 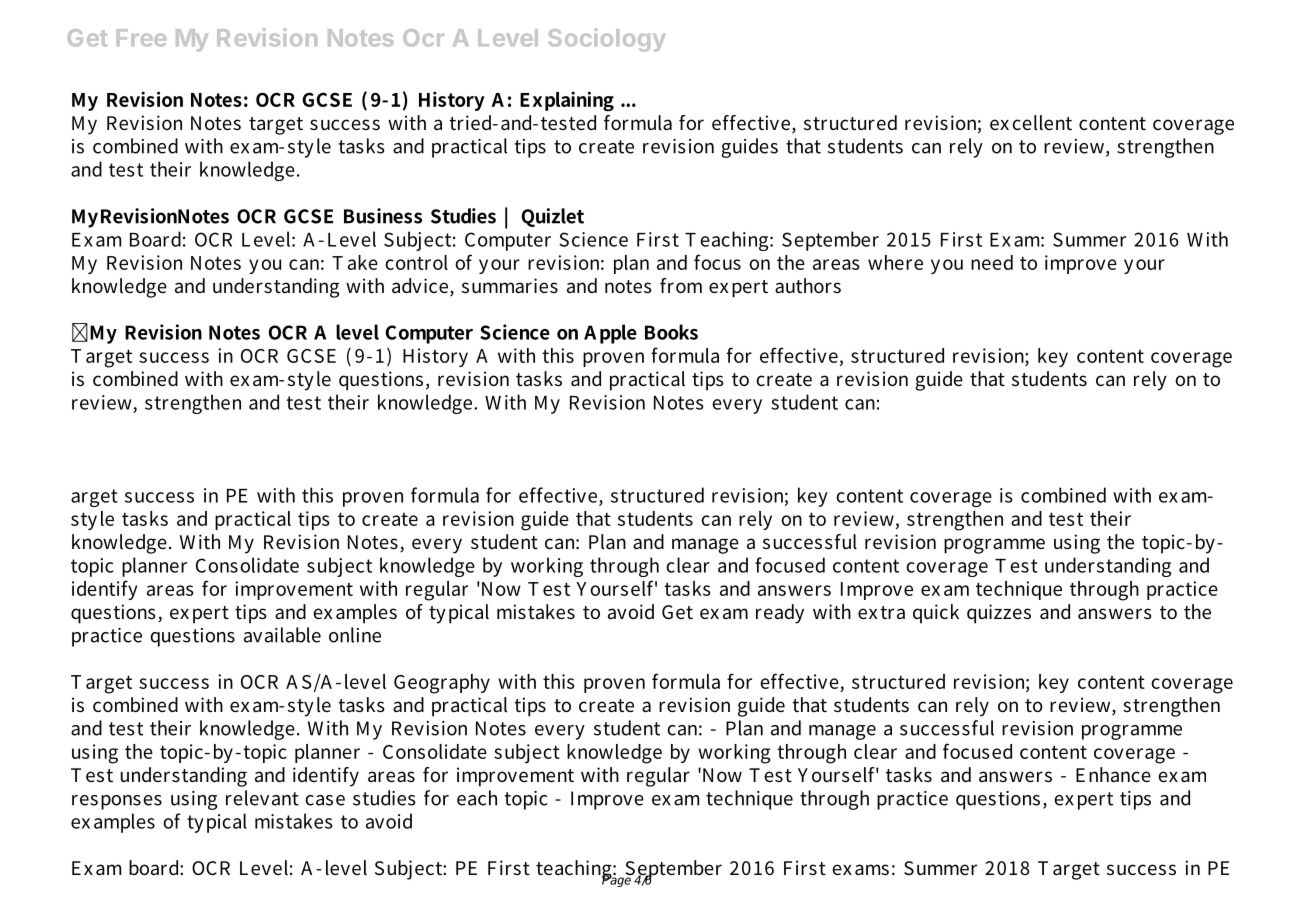 What do you see at coordinates (282, 635) in the page?
I see `available` at bounding box center [282, 635].
